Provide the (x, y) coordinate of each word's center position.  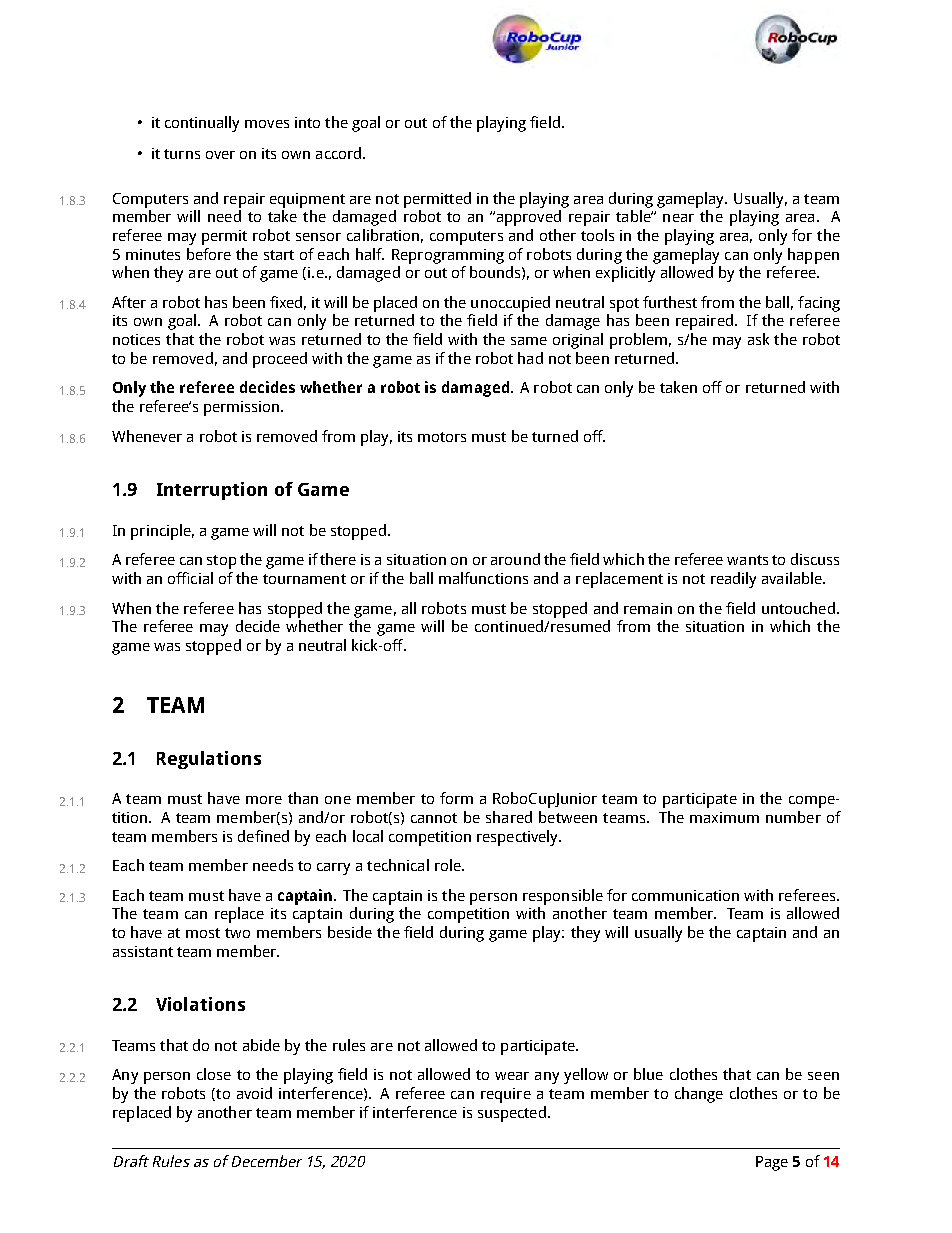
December (267, 1161)
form (456, 798)
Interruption (212, 491)
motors (442, 437)
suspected (512, 1114)
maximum (724, 817)
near (678, 218)
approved (527, 218)
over (220, 155)
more (264, 800)
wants (747, 560)
